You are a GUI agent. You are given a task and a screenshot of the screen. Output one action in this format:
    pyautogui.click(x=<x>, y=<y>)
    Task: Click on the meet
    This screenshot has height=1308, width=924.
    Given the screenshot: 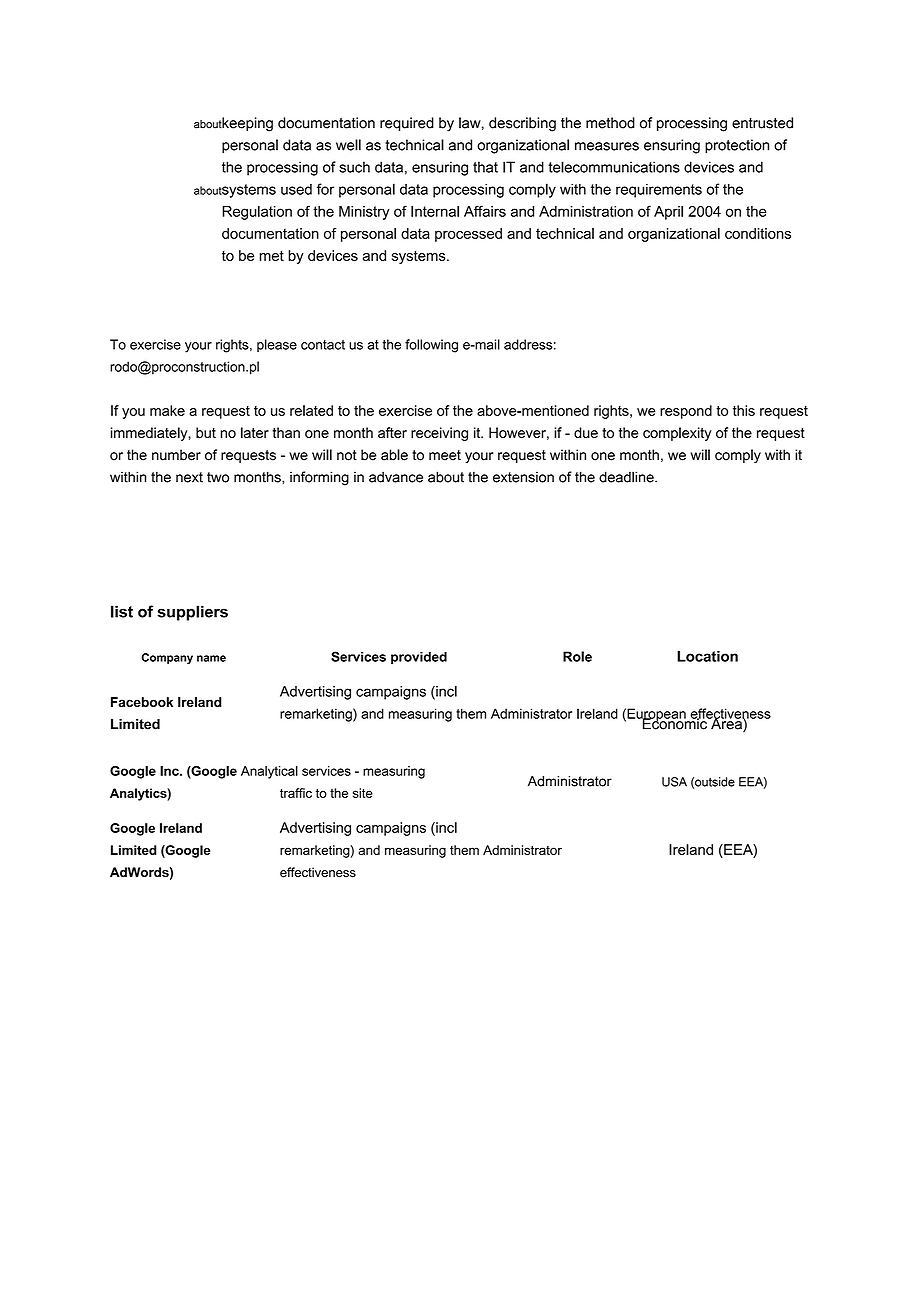 What is the action you would take?
    pyautogui.click(x=445, y=455)
